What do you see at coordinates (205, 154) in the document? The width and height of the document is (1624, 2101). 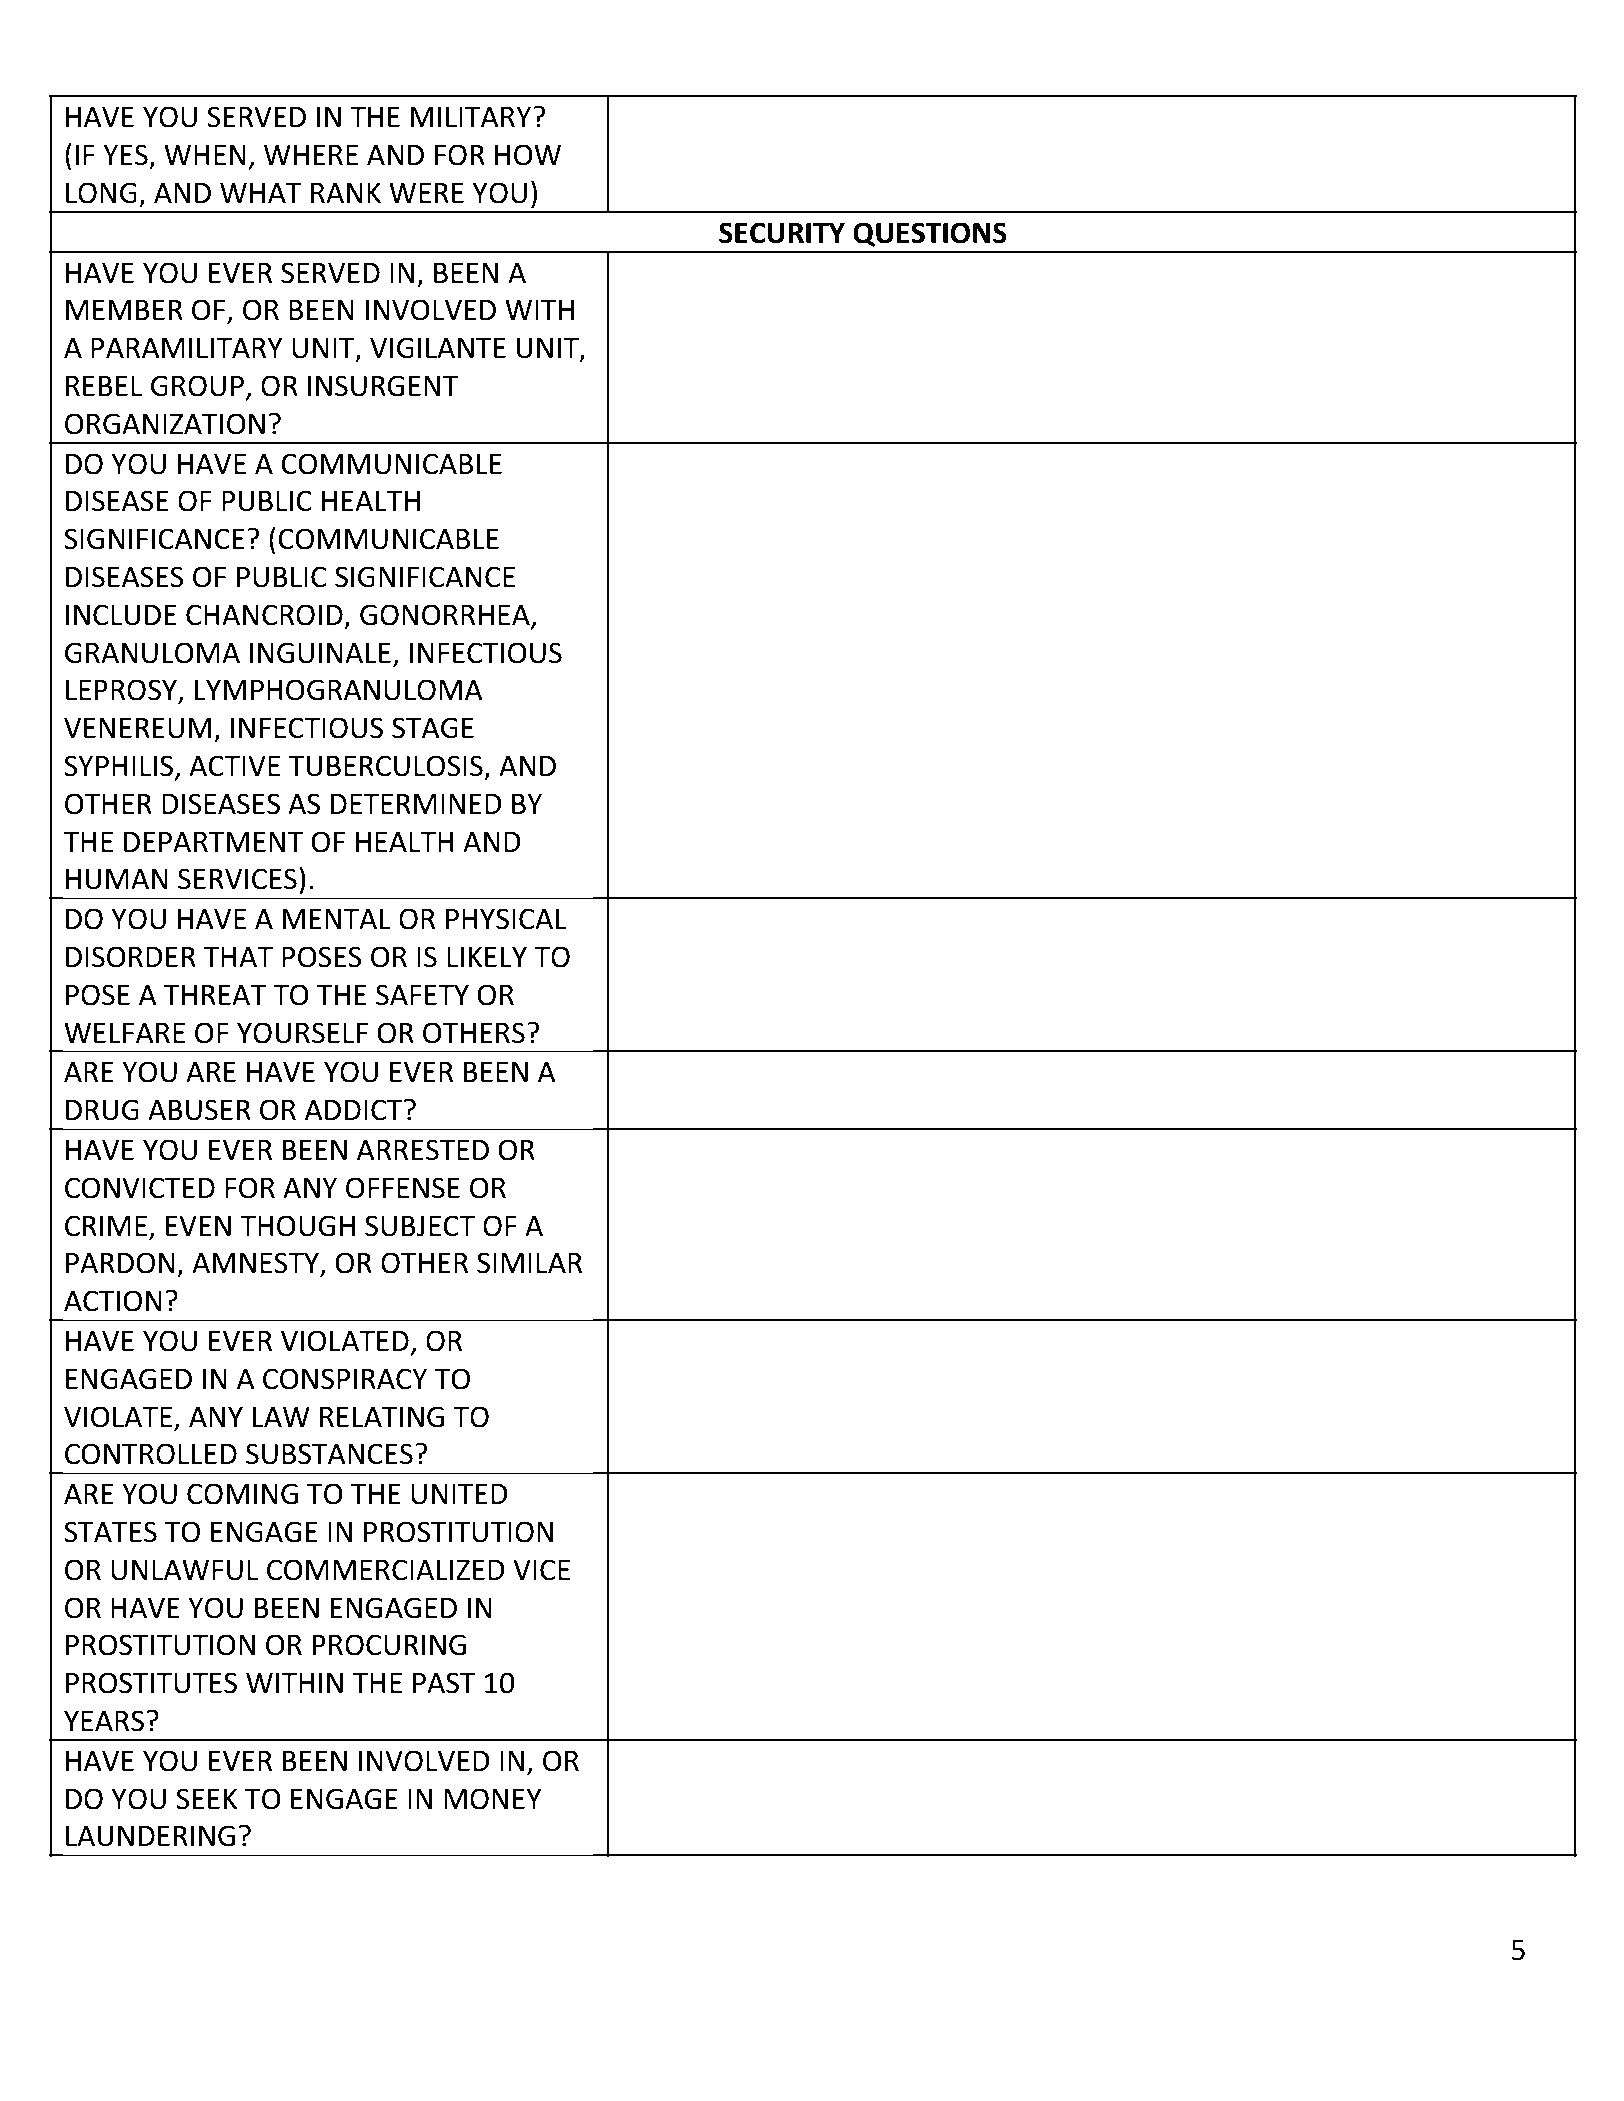 I see `WHEN` at bounding box center [205, 154].
